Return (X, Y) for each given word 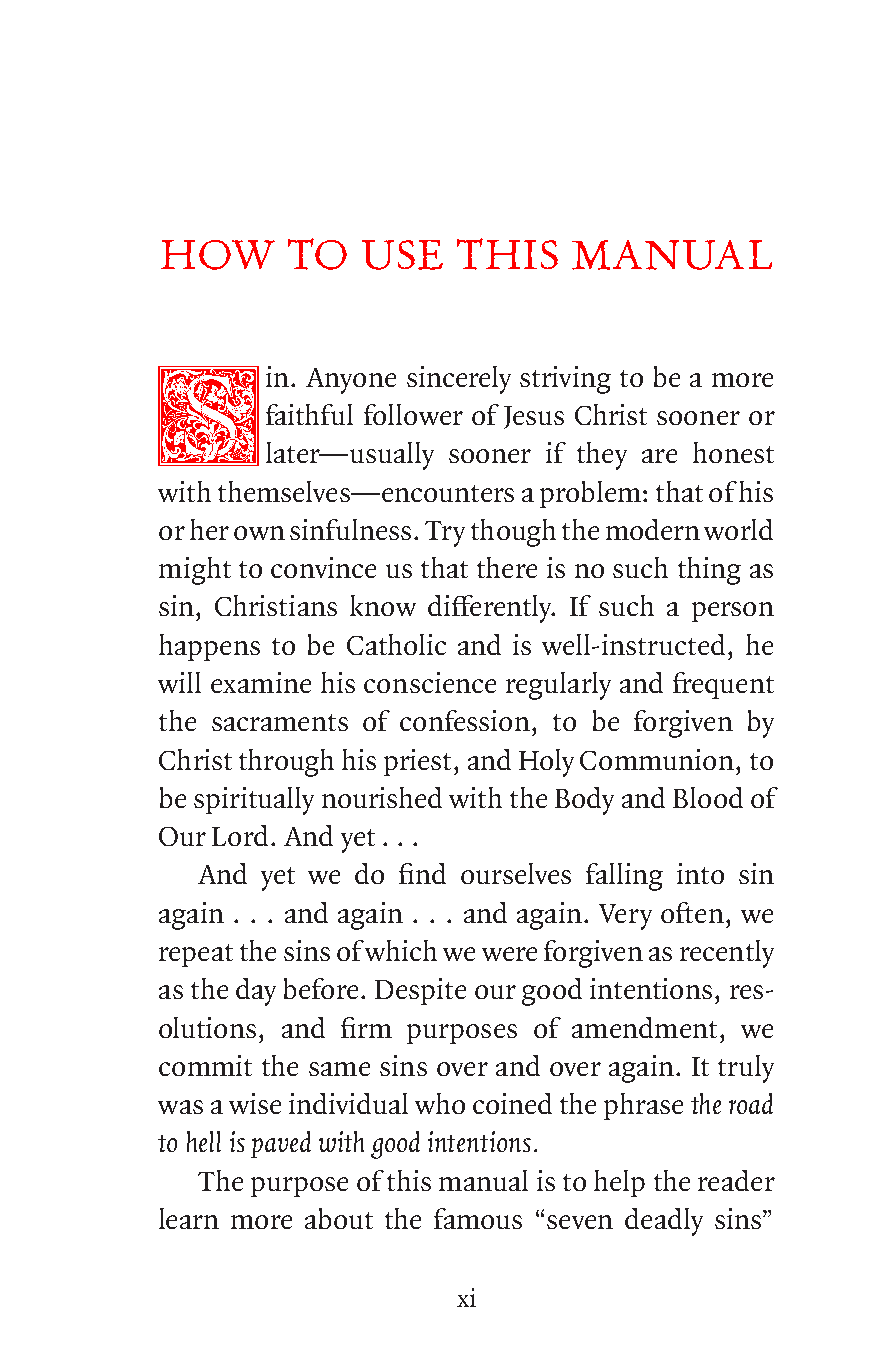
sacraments (280, 722)
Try (445, 534)
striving (565, 380)
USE (402, 255)
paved (281, 1144)
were (509, 954)
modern (653, 529)
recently (727, 954)
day (256, 992)
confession (465, 720)
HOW (218, 255)
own (259, 533)
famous (478, 1218)
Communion (658, 759)
